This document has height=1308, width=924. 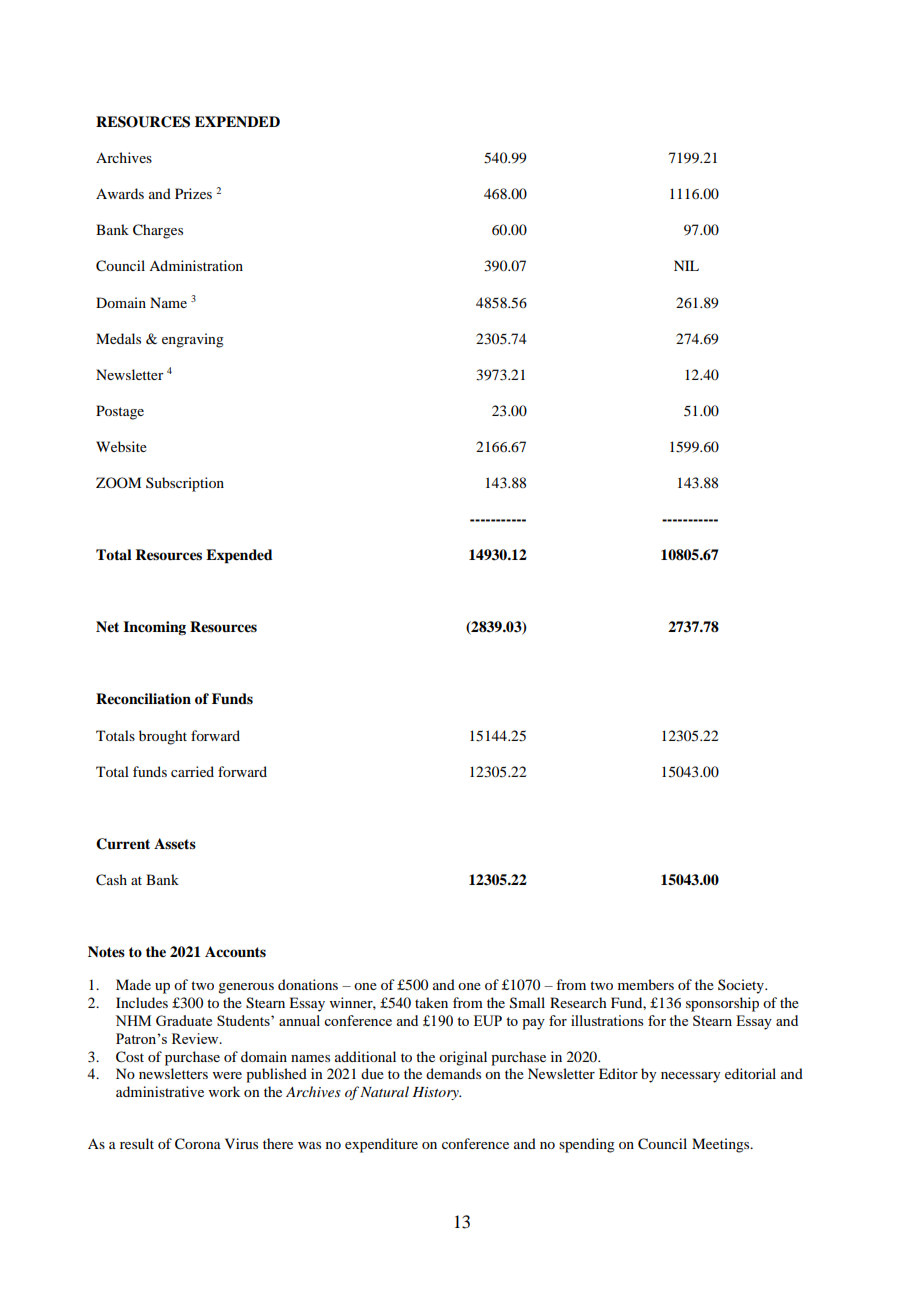 What do you see at coordinates (192, 771) in the document?
I see `carried` at bounding box center [192, 771].
